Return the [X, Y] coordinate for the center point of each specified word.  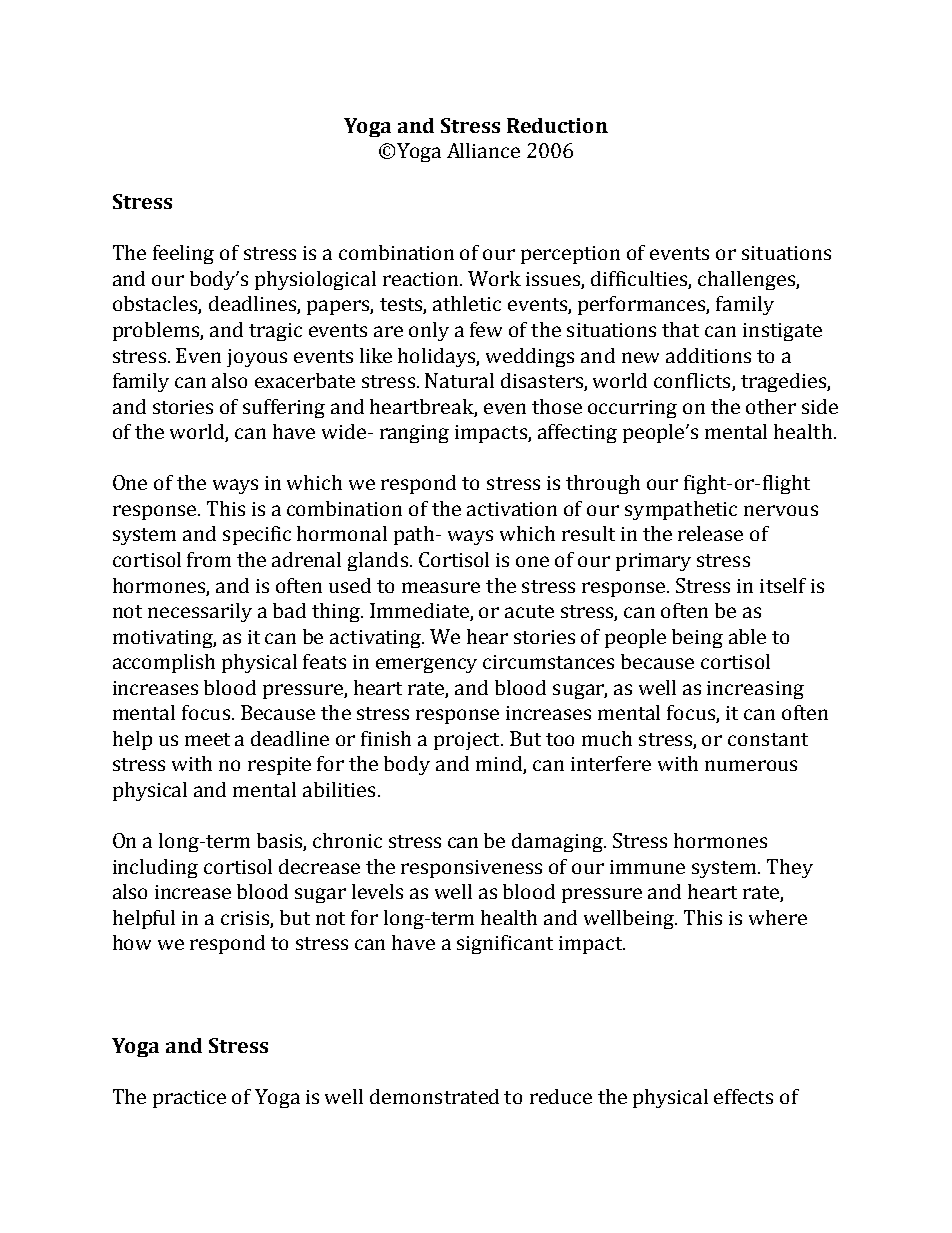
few [486, 329]
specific [257, 535]
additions [708, 355]
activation [512, 509]
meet [207, 739]
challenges [747, 280]
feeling [183, 254]
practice [189, 1099]
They [790, 868]
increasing [755, 690]
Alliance [483, 150]
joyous [257, 358]
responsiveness [471, 869]
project [468, 741]
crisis [245, 918]
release [710, 533]
